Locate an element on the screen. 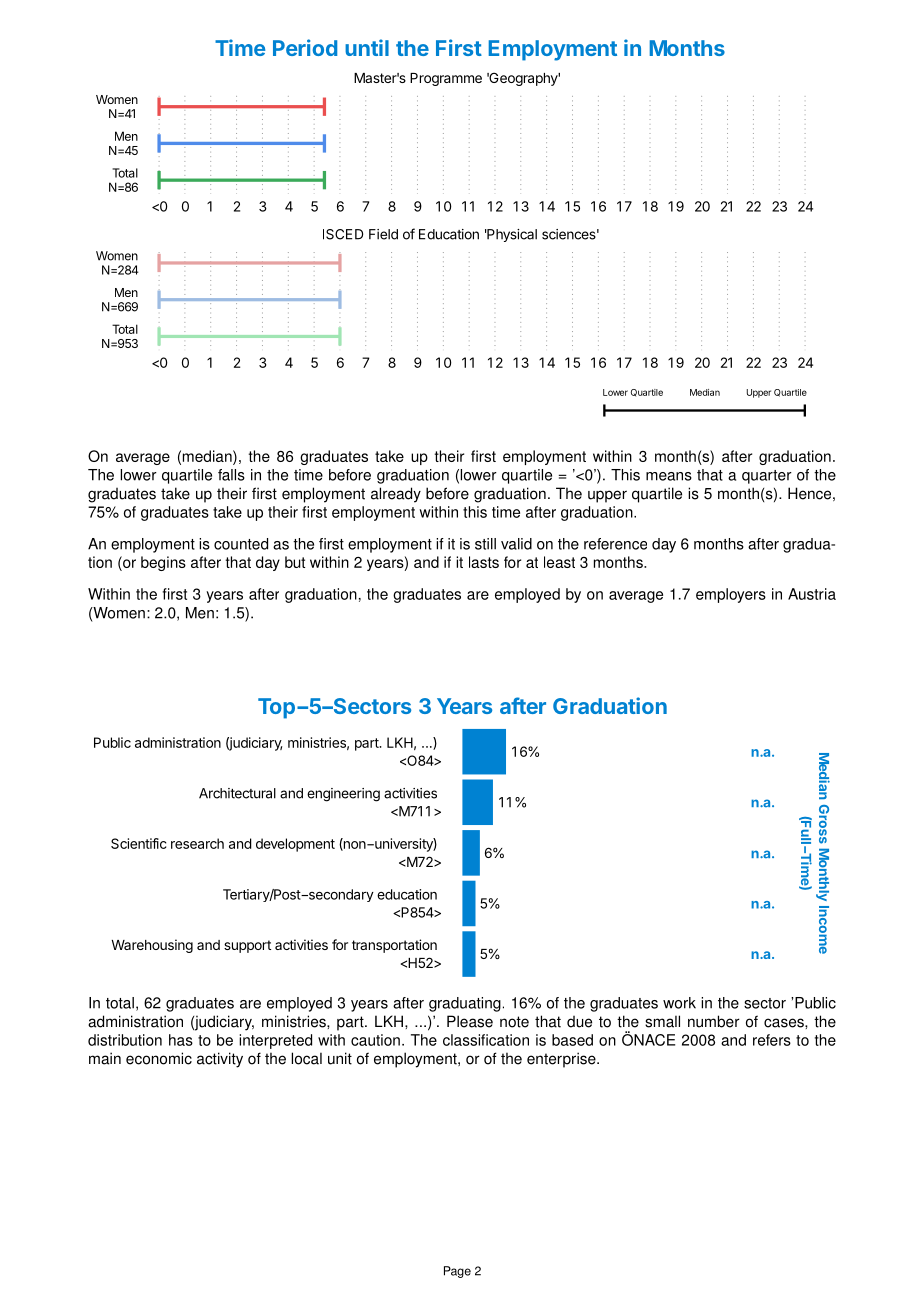 This screenshot has width=924, height=1308. Please is located at coordinates (470, 1021).
